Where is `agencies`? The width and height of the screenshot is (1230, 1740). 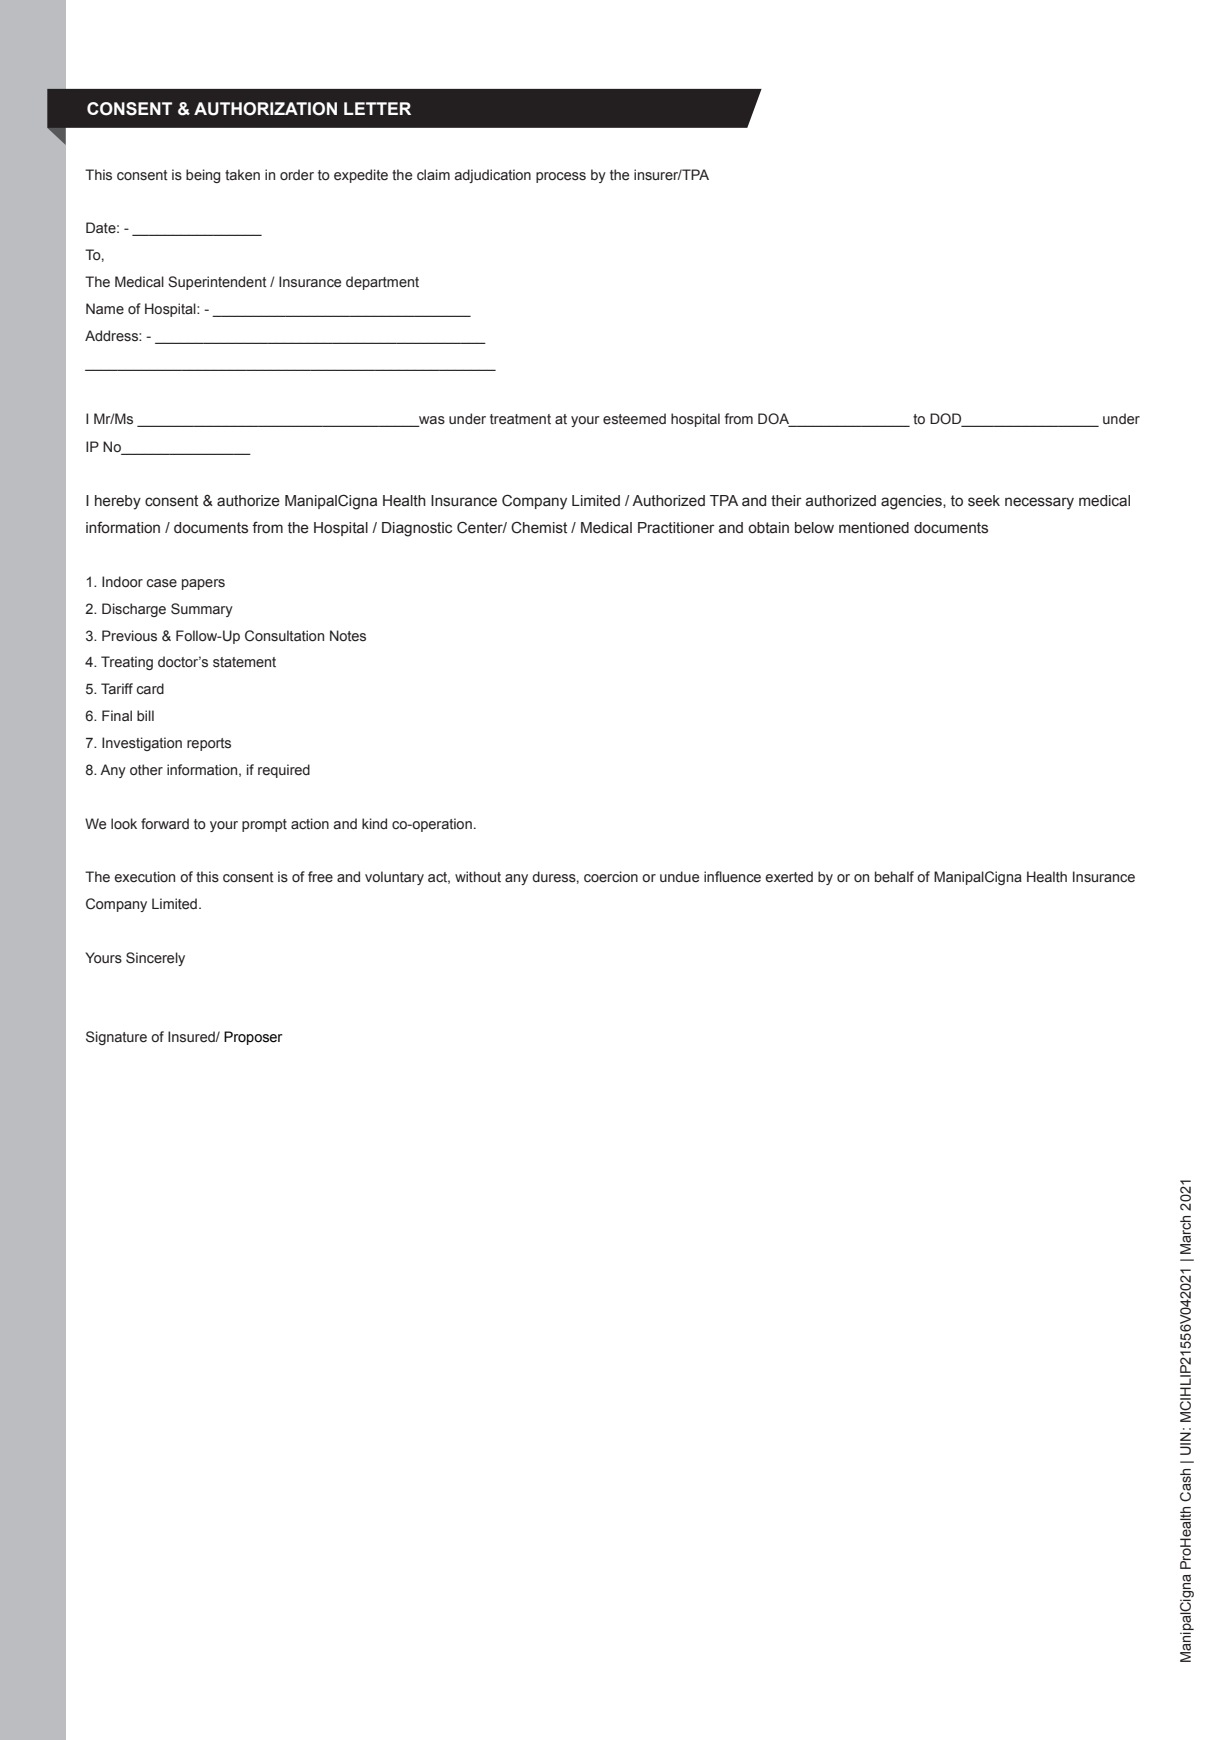
agencies is located at coordinates (912, 502).
